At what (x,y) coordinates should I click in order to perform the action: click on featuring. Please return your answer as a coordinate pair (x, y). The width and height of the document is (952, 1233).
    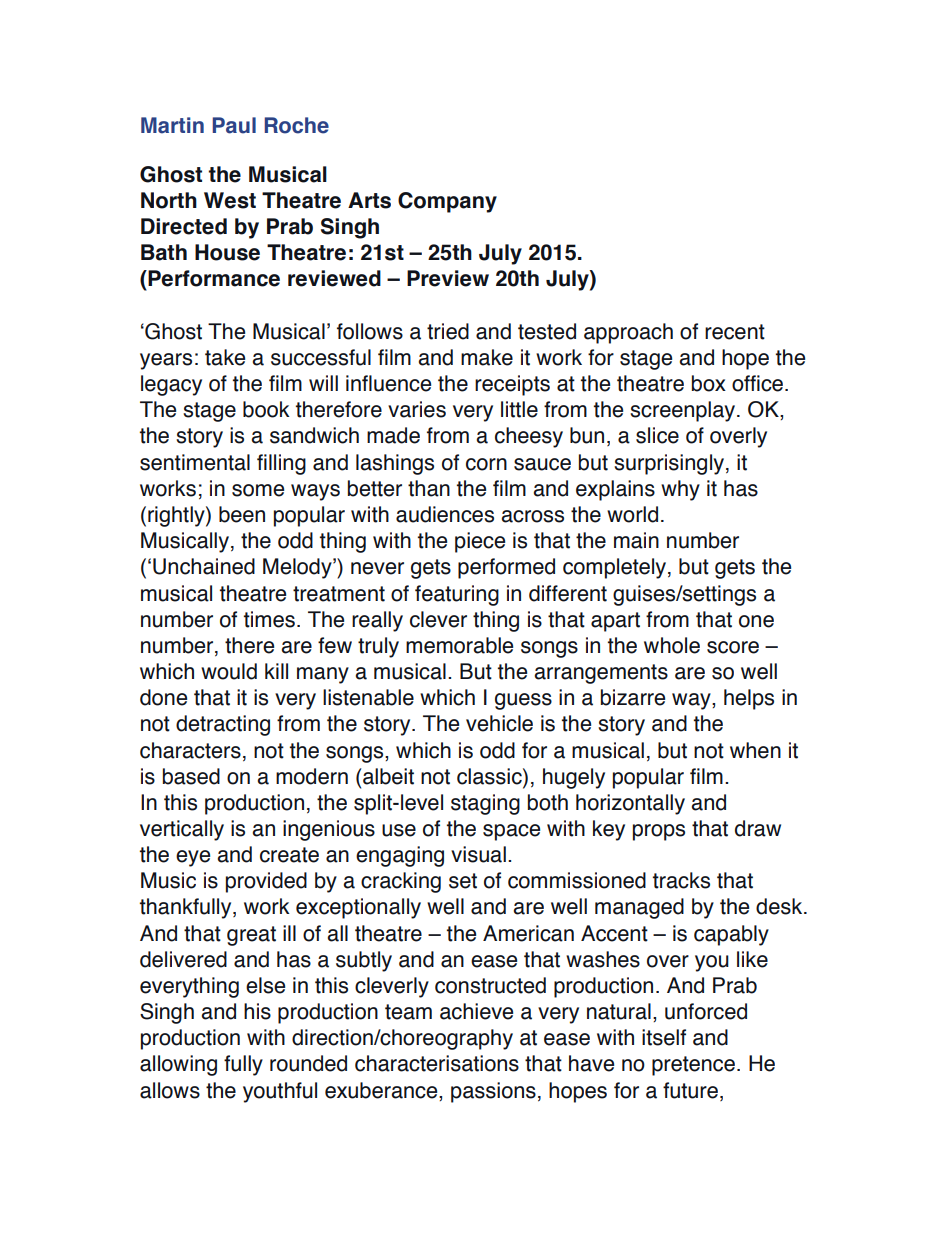
    Looking at the image, I should click on (457, 595).
